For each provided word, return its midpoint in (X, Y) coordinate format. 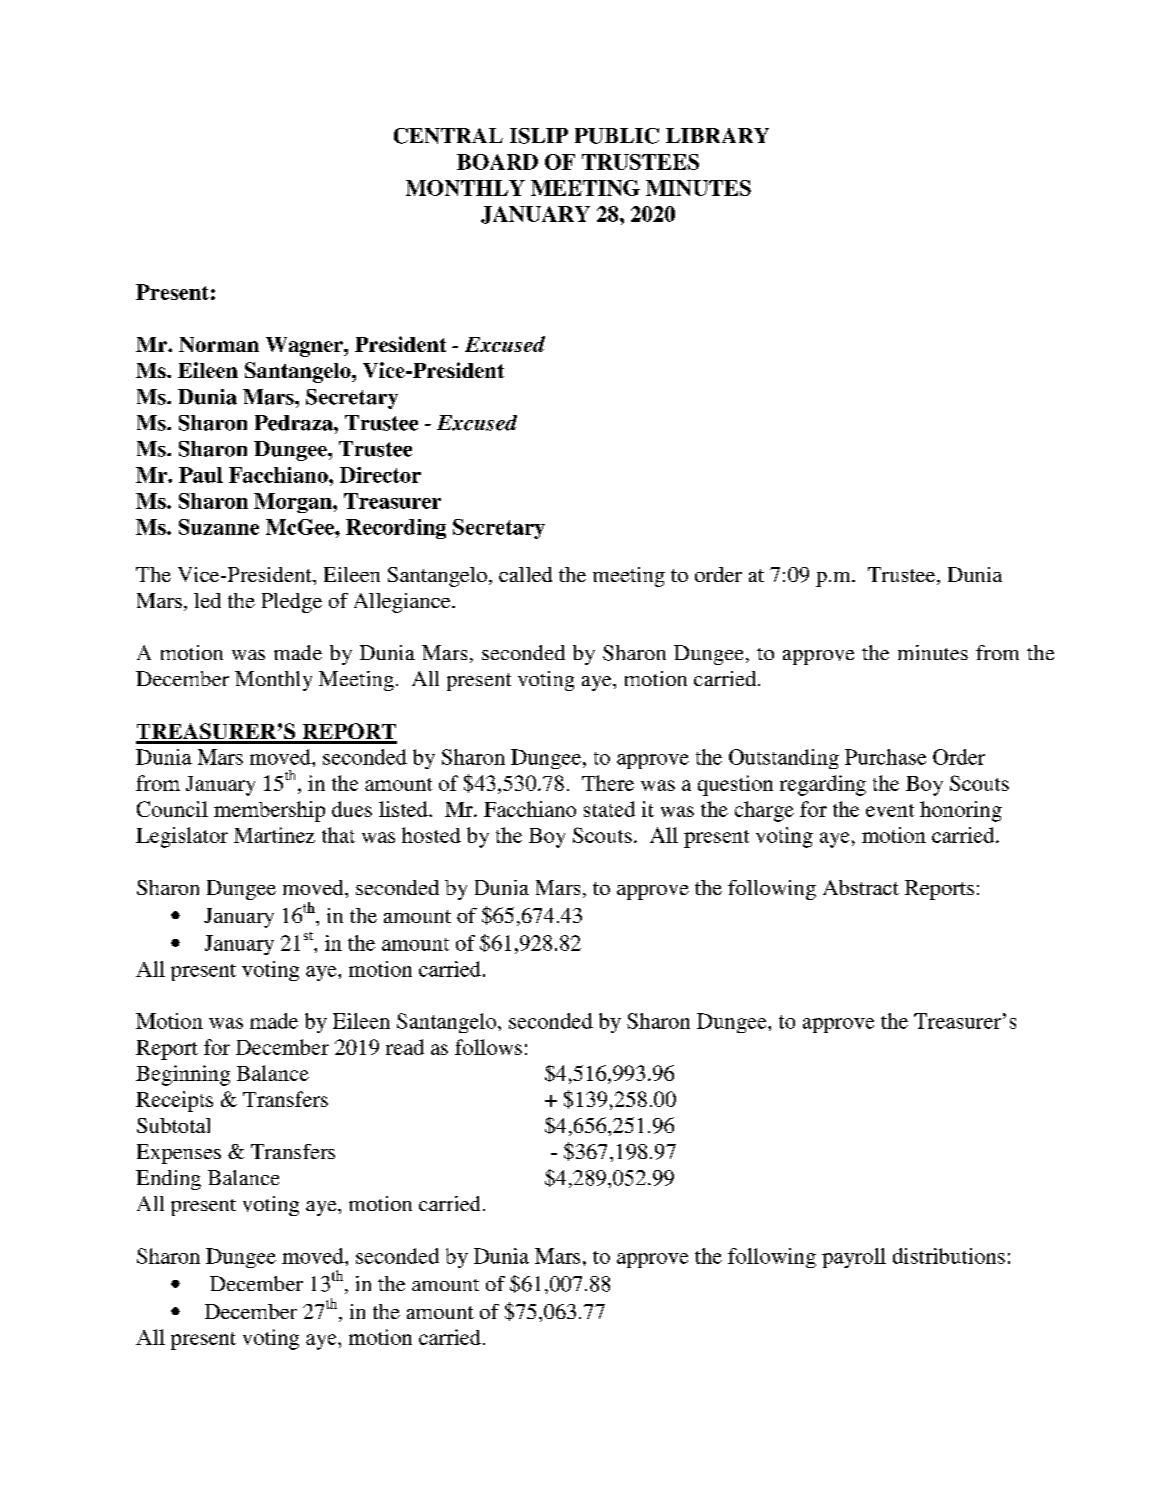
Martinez (274, 835)
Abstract (861, 887)
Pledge (292, 603)
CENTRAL (448, 136)
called (525, 574)
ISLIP (539, 136)
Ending (168, 1180)
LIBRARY (717, 135)
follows (488, 1047)
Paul (201, 475)
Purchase (885, 757)
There (608, 783)
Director (380, 475)
